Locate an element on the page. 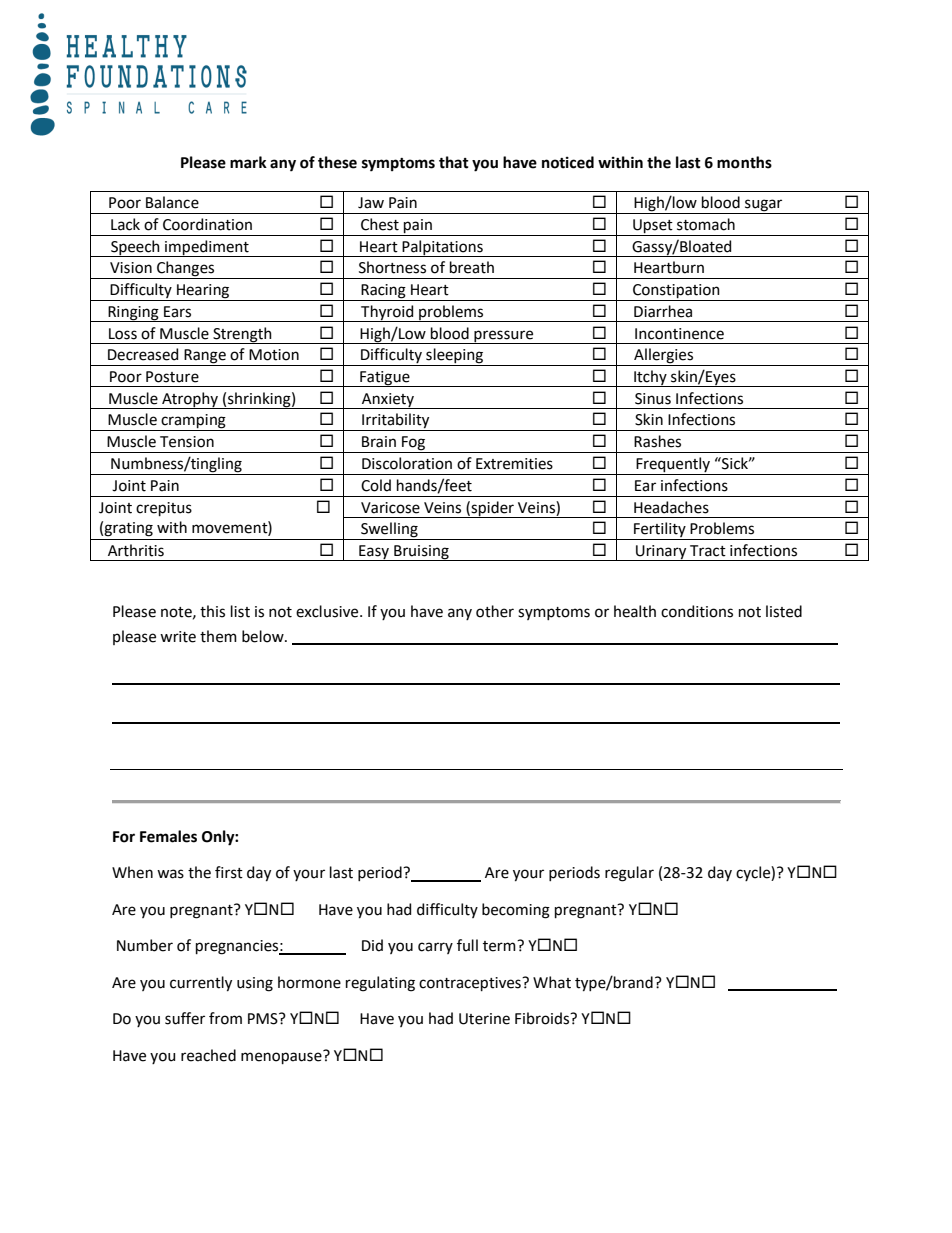 The image size is (952, 1233). grating is located at coordinates (128, 529).
